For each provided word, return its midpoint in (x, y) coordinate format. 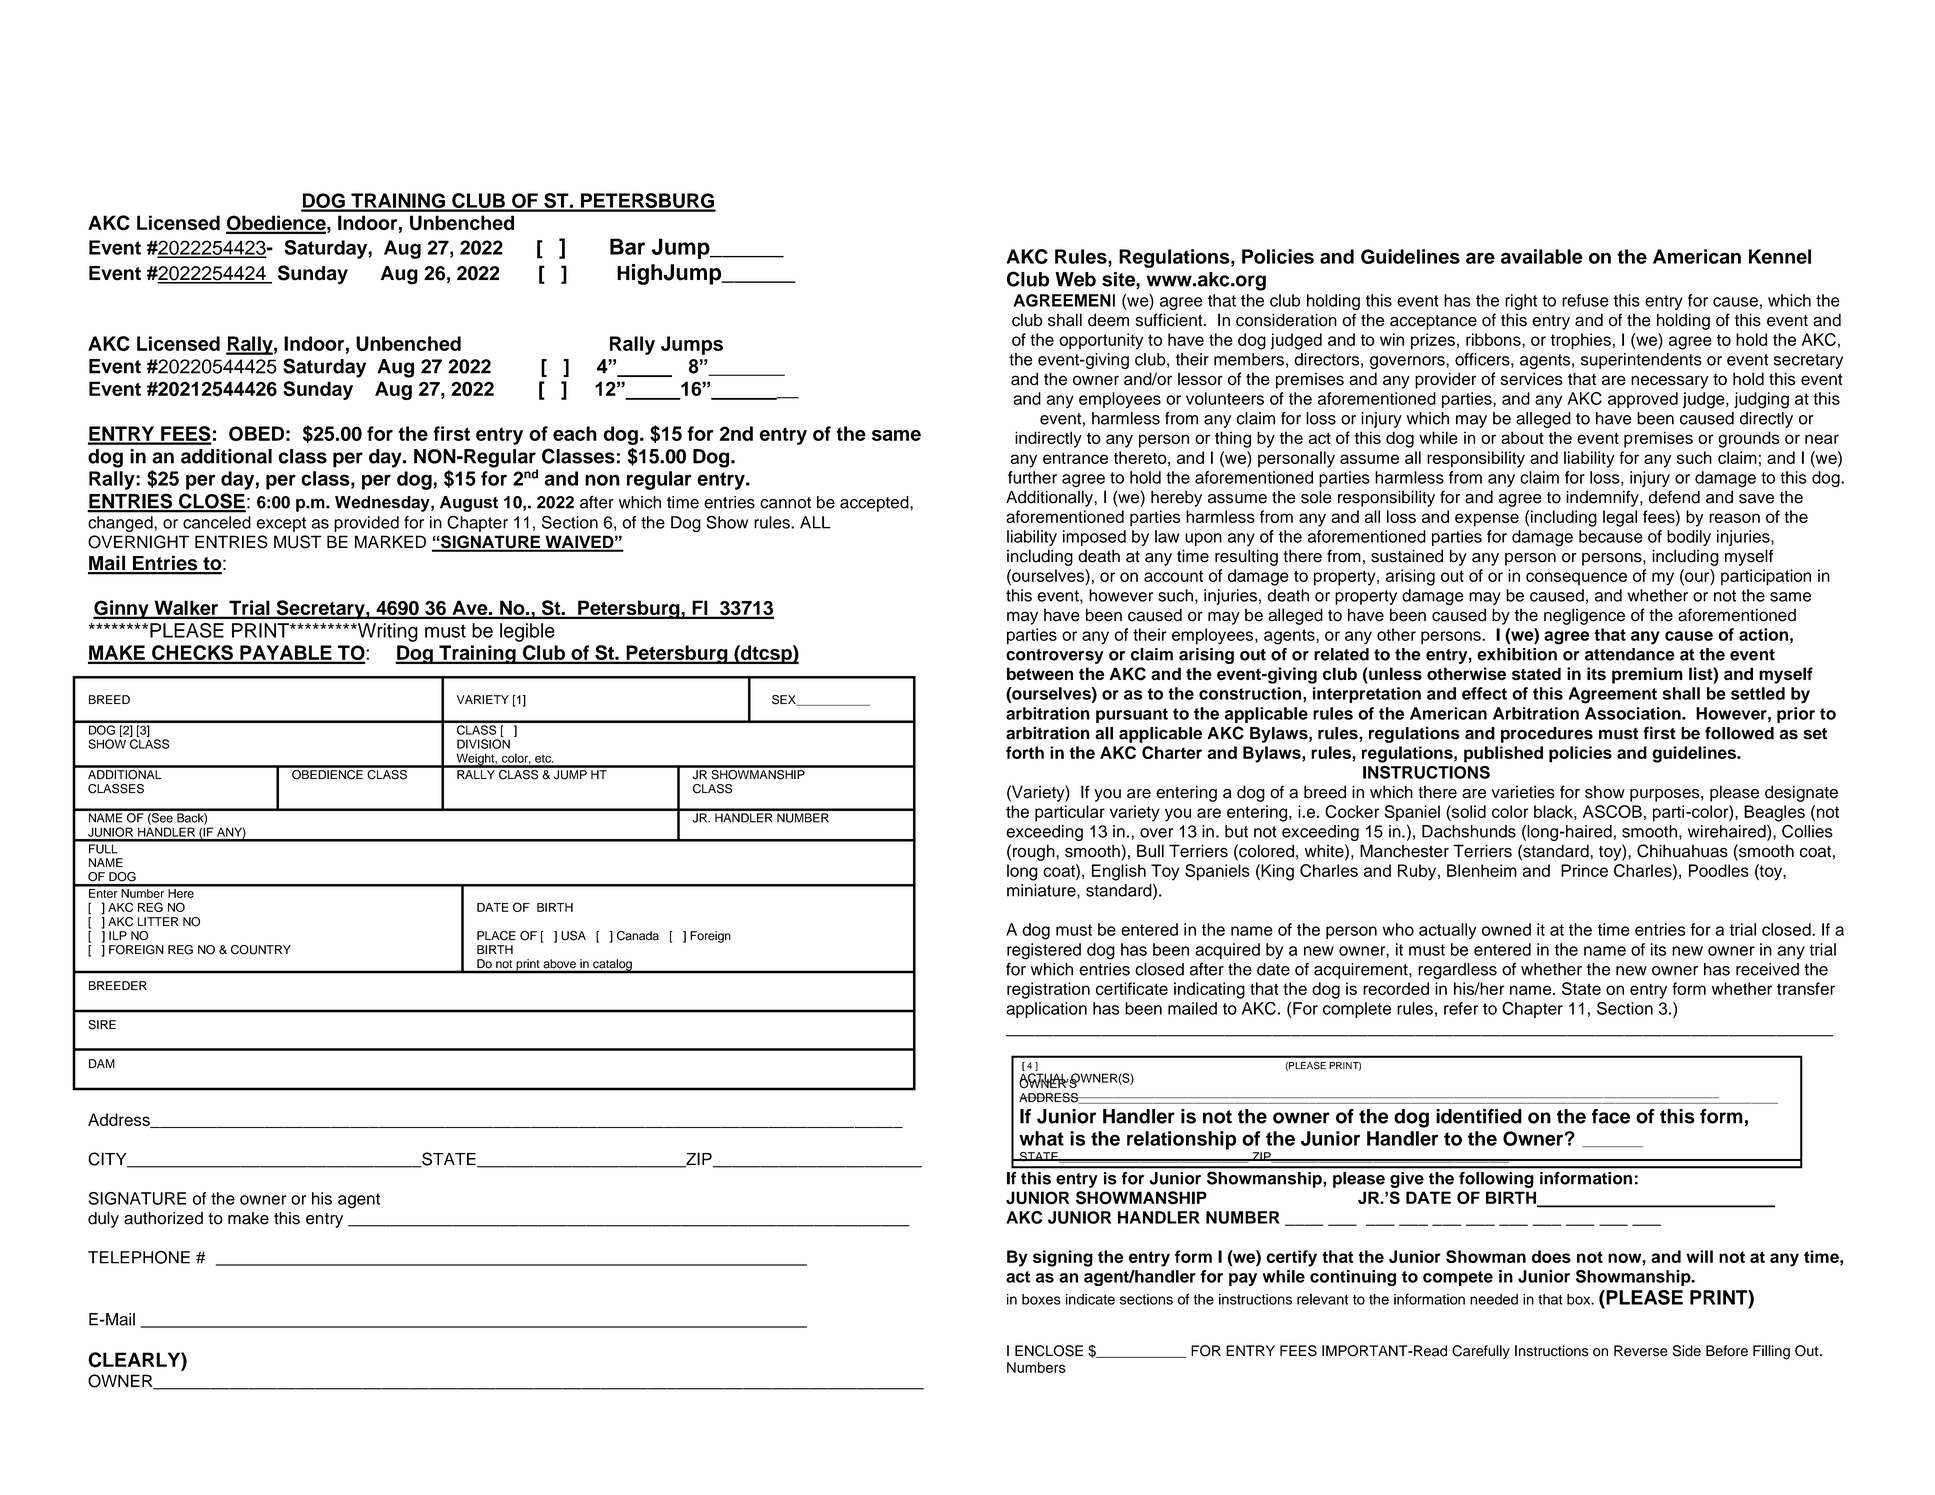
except (281, 524)
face (1611, 1116)
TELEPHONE (139, 1257)
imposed (1094, 538)
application (1046, 1010)
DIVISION (483, 744)
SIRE (102, 1025)
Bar (627, 246)
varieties (1523, 792)
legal (1620, 518)
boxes (1041, 1299)
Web (1075, 279)
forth (1025, 752)
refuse (1585, 300)
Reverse (1641, 1351)
